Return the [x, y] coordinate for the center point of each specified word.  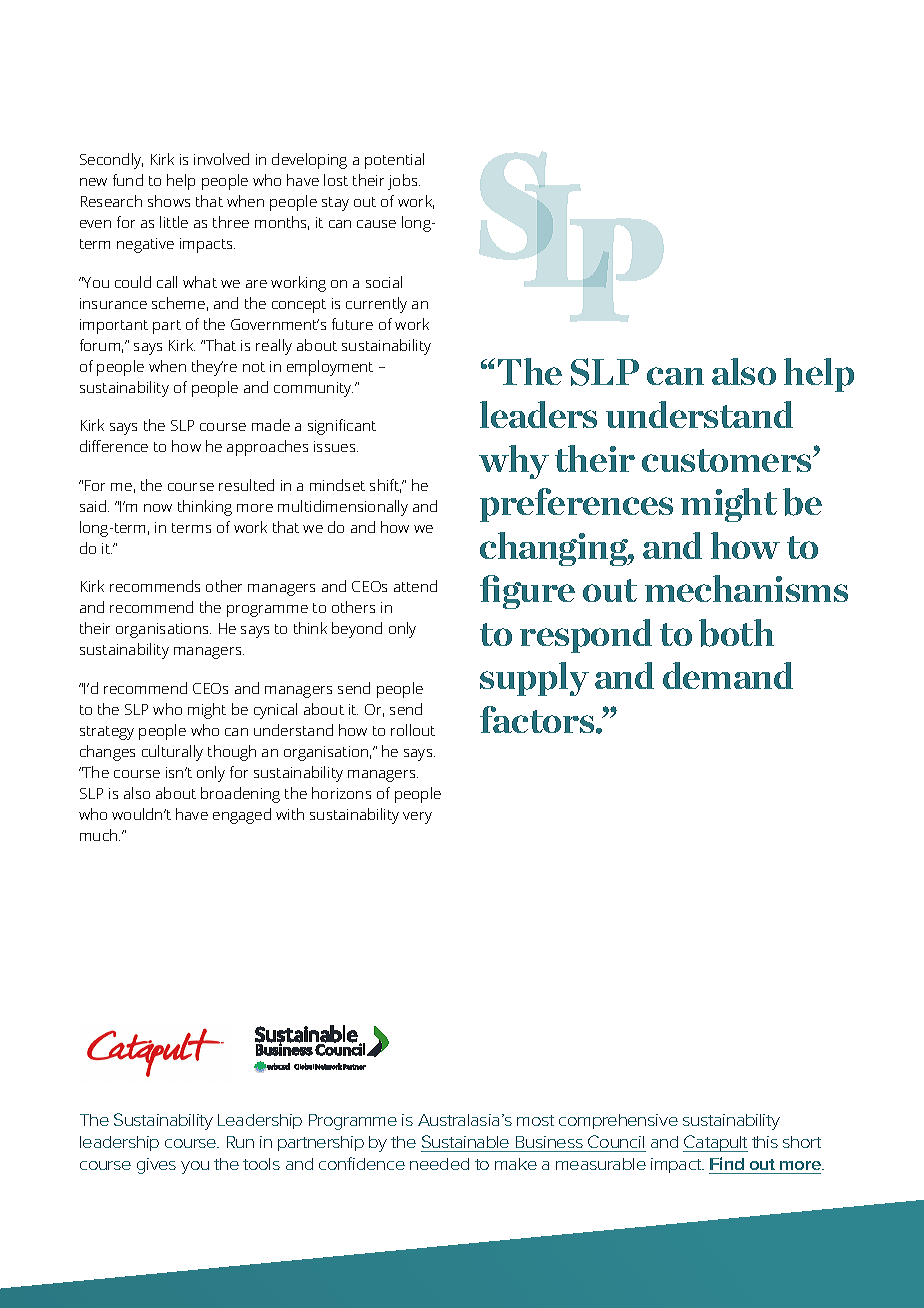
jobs [404, 182]
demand [728, 675]
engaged [242, 816]
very [417, 818]
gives [156, 1166]
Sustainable [465, 1141]
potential [394, 161]
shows [169, 201]
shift [385, 486]
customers [728, 460]
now [158, 508]
